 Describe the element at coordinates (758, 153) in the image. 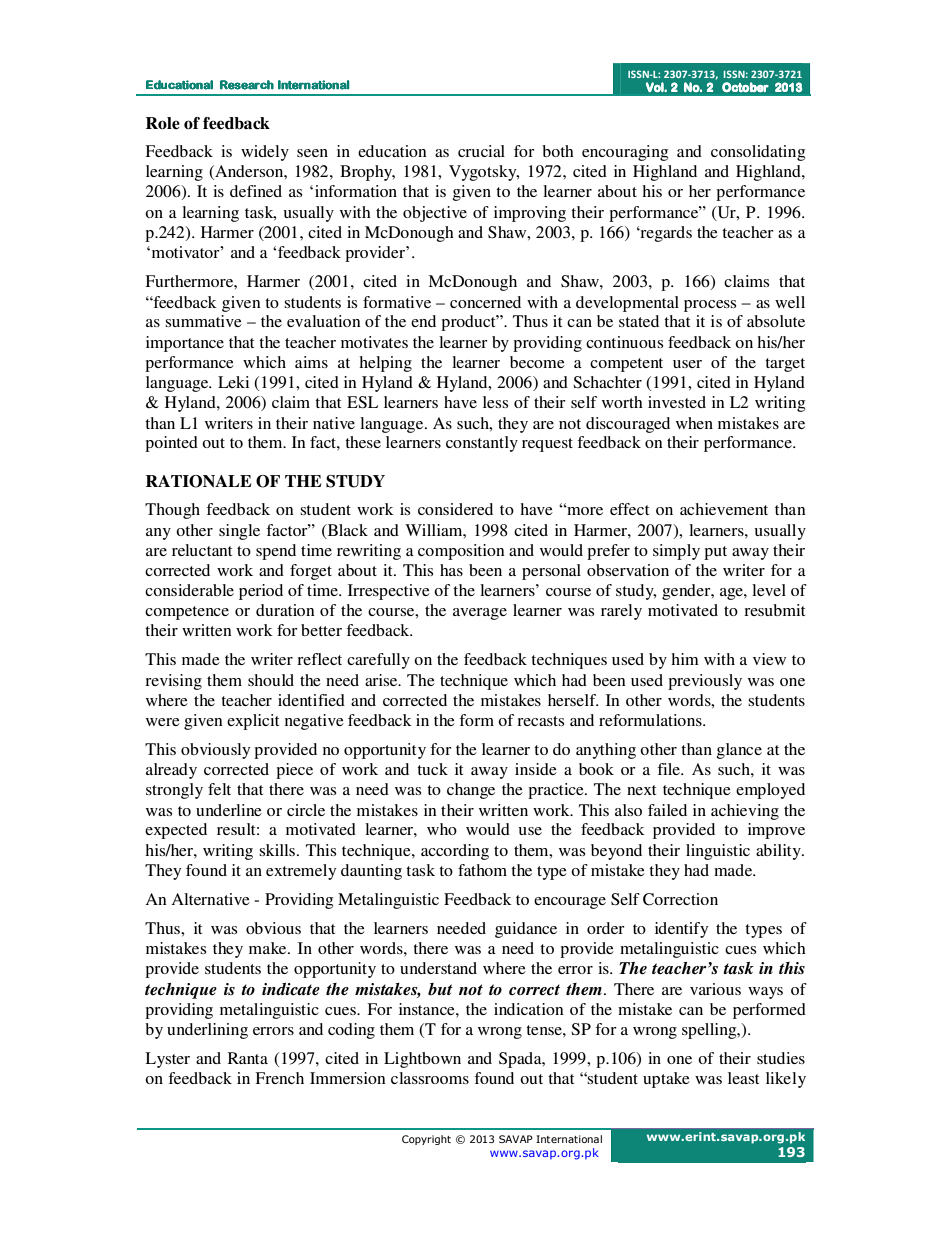

I see `consolidating` at that location.
